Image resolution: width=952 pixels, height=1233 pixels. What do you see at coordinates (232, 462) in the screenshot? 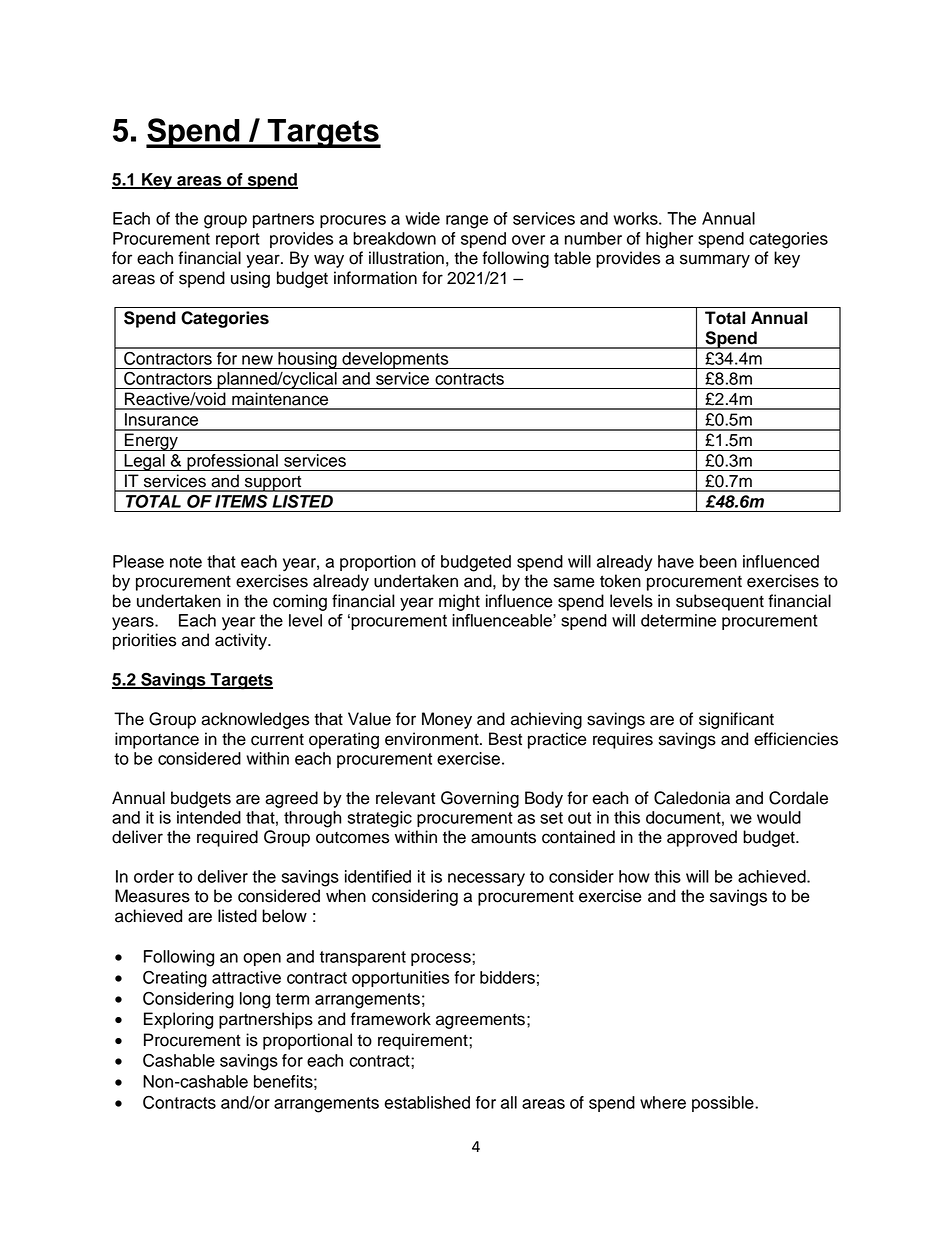
I see `professional` at bounding box center [232, 462].
